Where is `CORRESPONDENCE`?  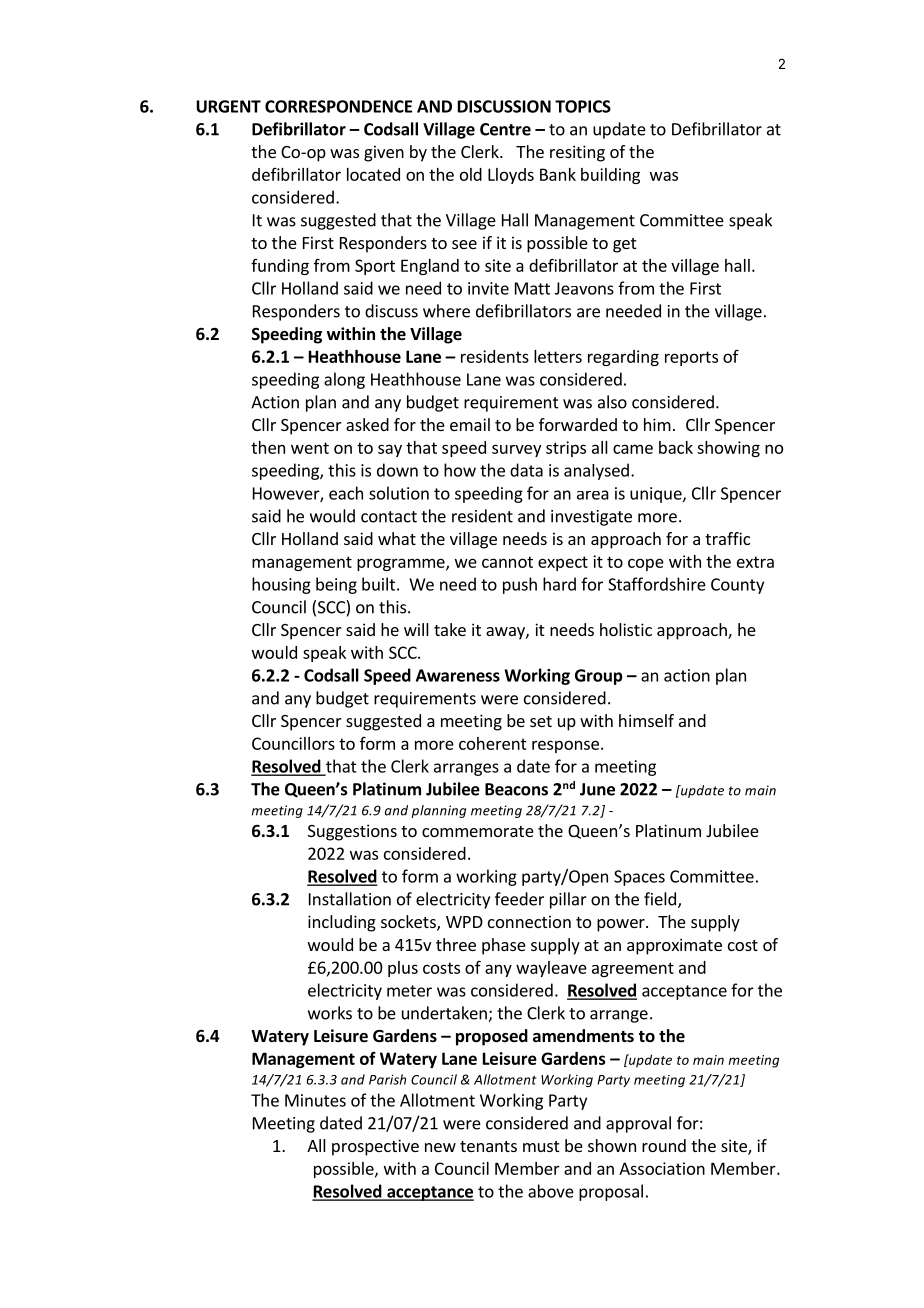 CORRESPONDENCE is located at coordinates (338, 106).
